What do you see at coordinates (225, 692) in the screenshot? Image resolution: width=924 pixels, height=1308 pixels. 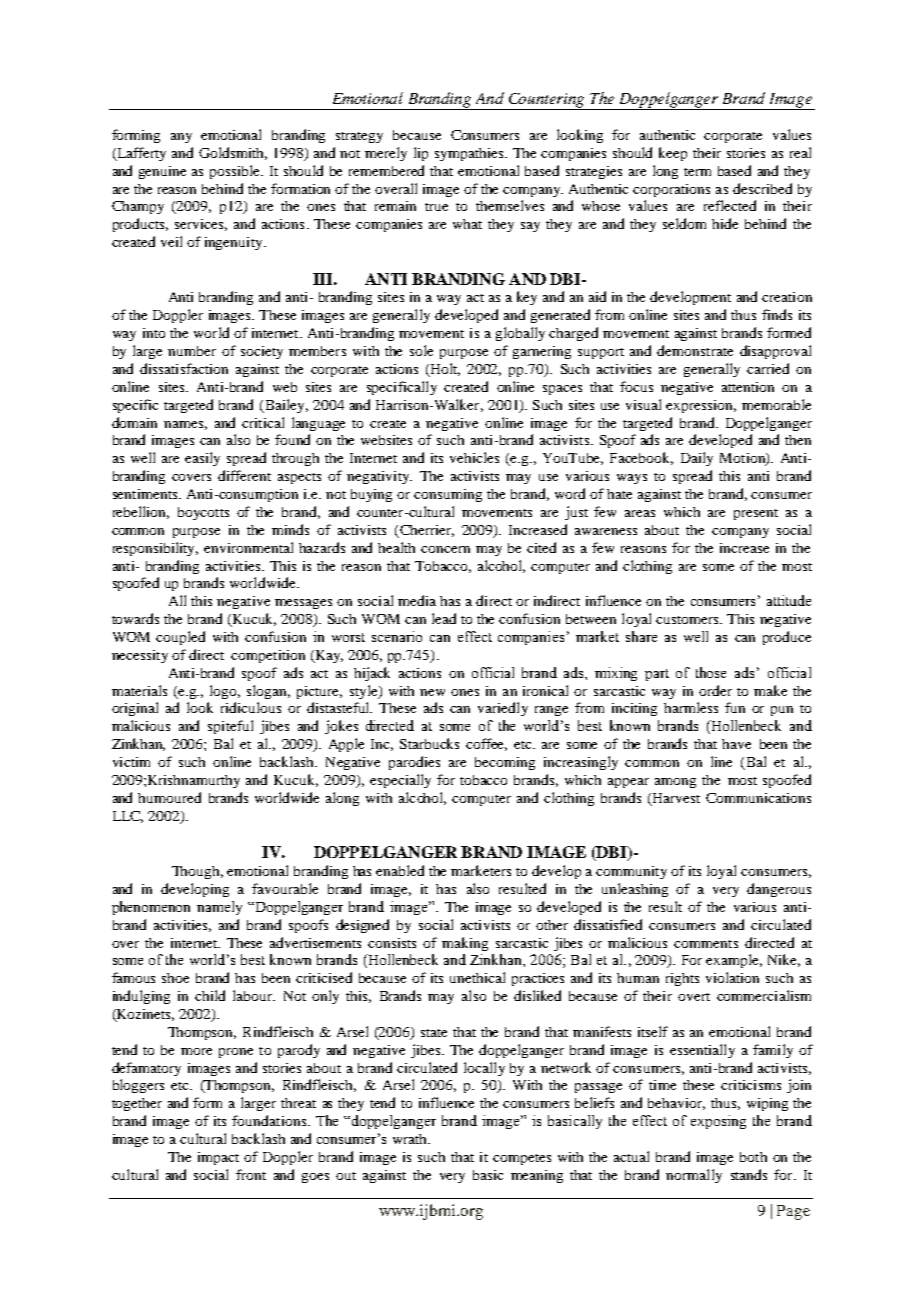 I see `logo` at bounding box center [225, 692].
